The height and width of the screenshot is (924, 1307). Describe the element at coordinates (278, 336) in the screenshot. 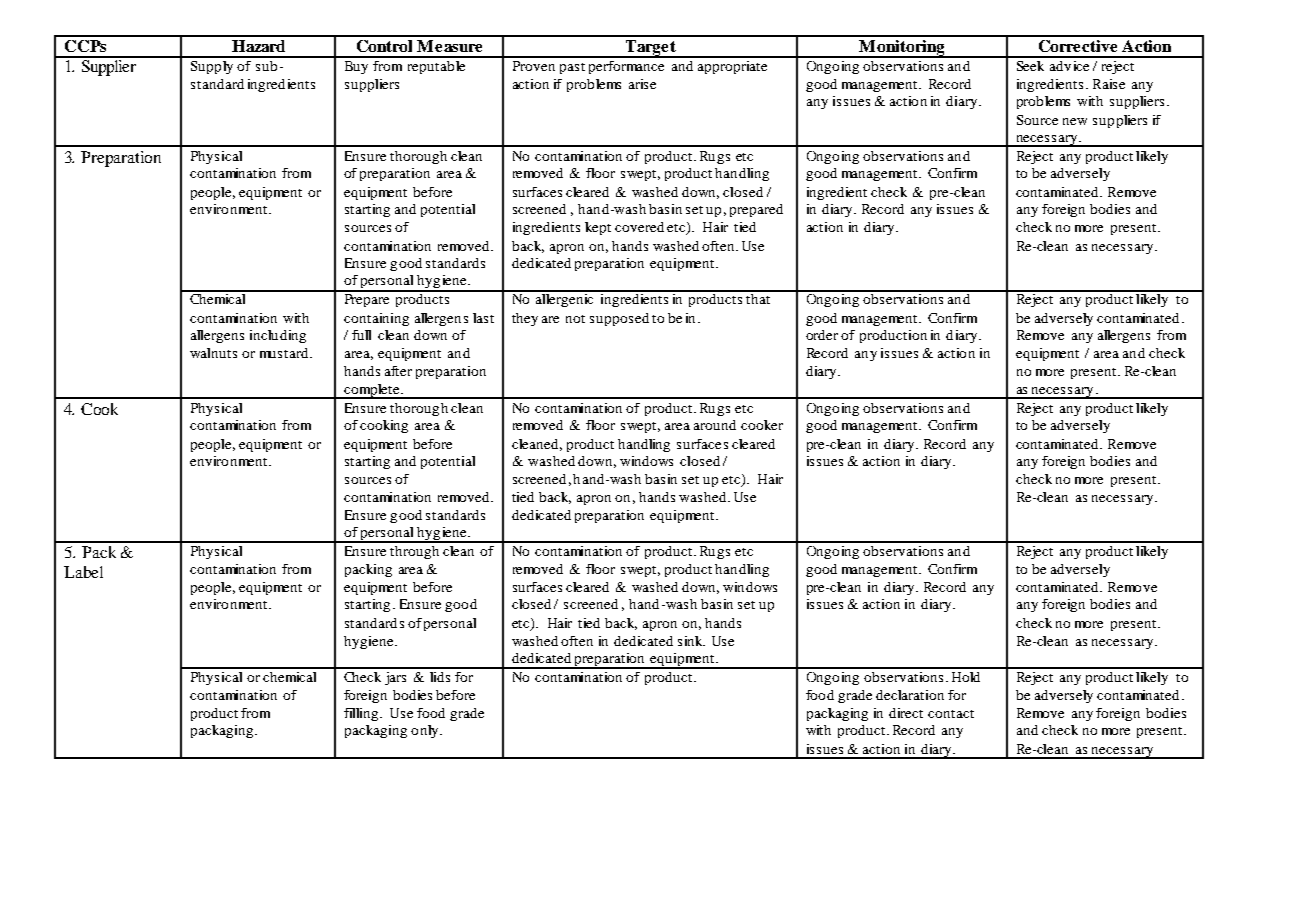

I see `including` at that location.
